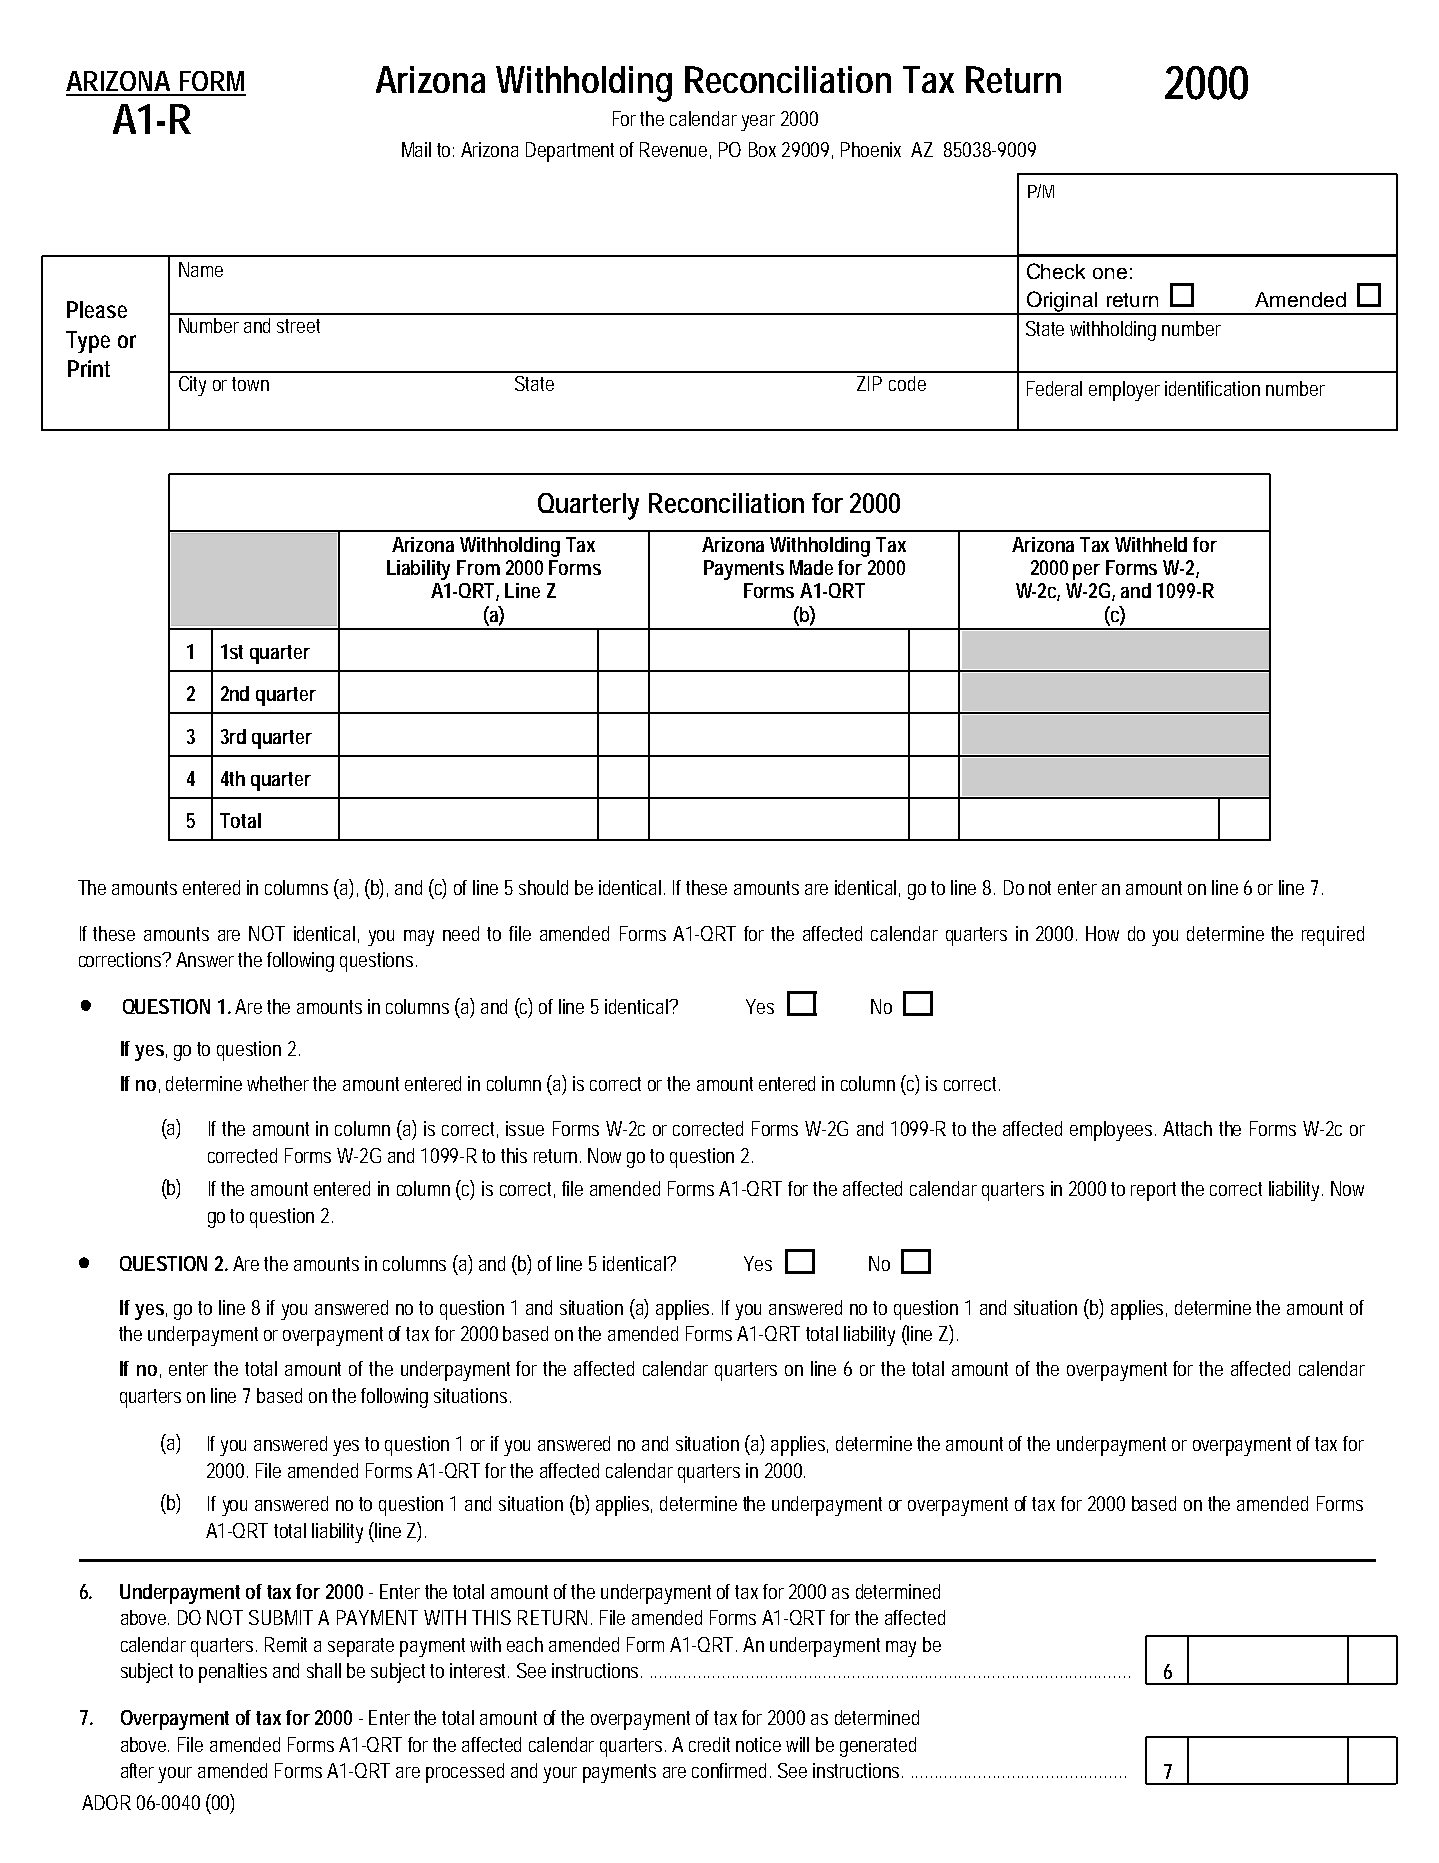 This screenshot has height=1863, width=1439. I want to click on Name, so click(201, 269).
